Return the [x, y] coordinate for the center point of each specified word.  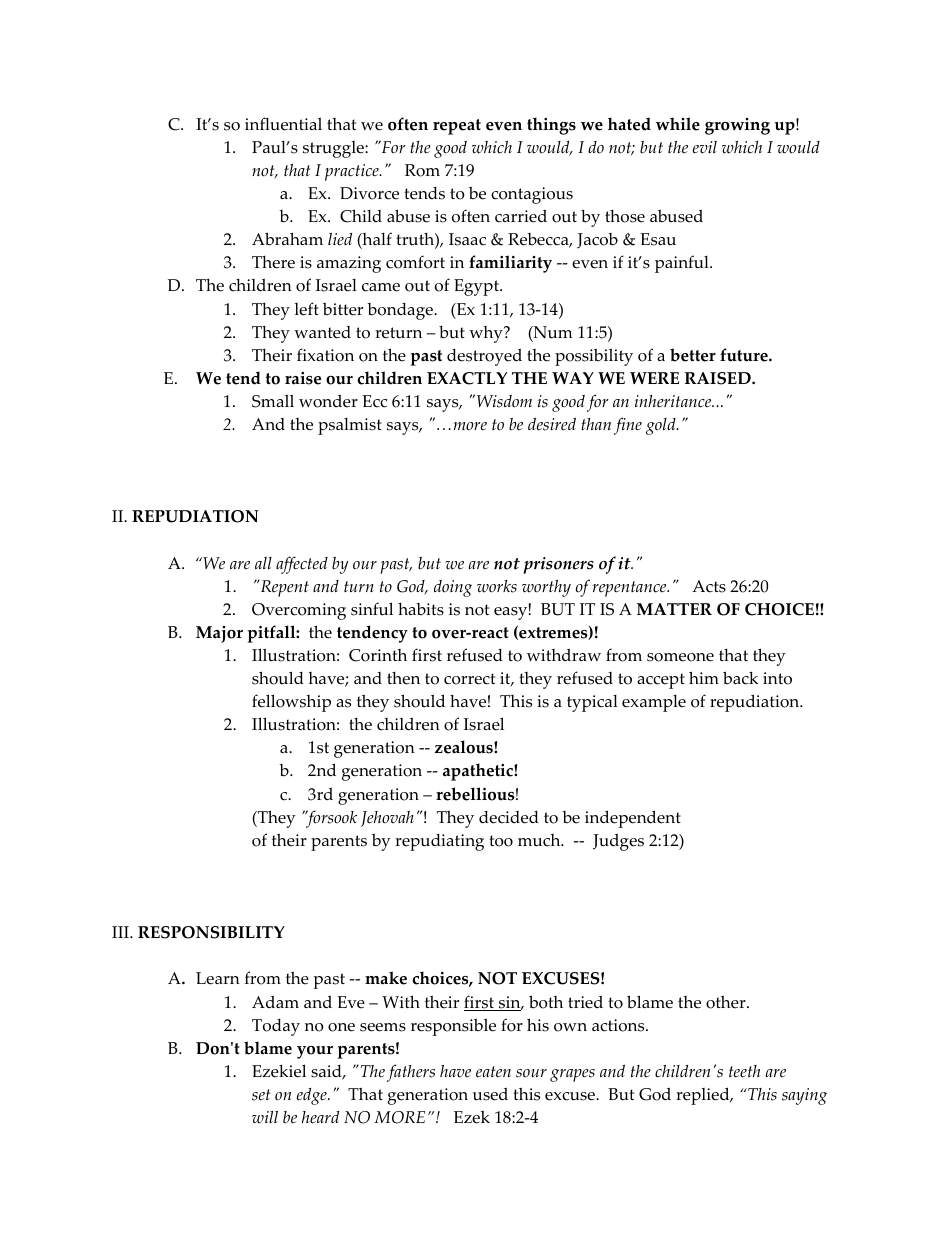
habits [421, 609]
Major [219, 634]
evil [705, 147]
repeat [457, 127]
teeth [744, 1071]
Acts [709, 586]
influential [283, 124]
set [261, 1095]
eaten [493, 1071]
